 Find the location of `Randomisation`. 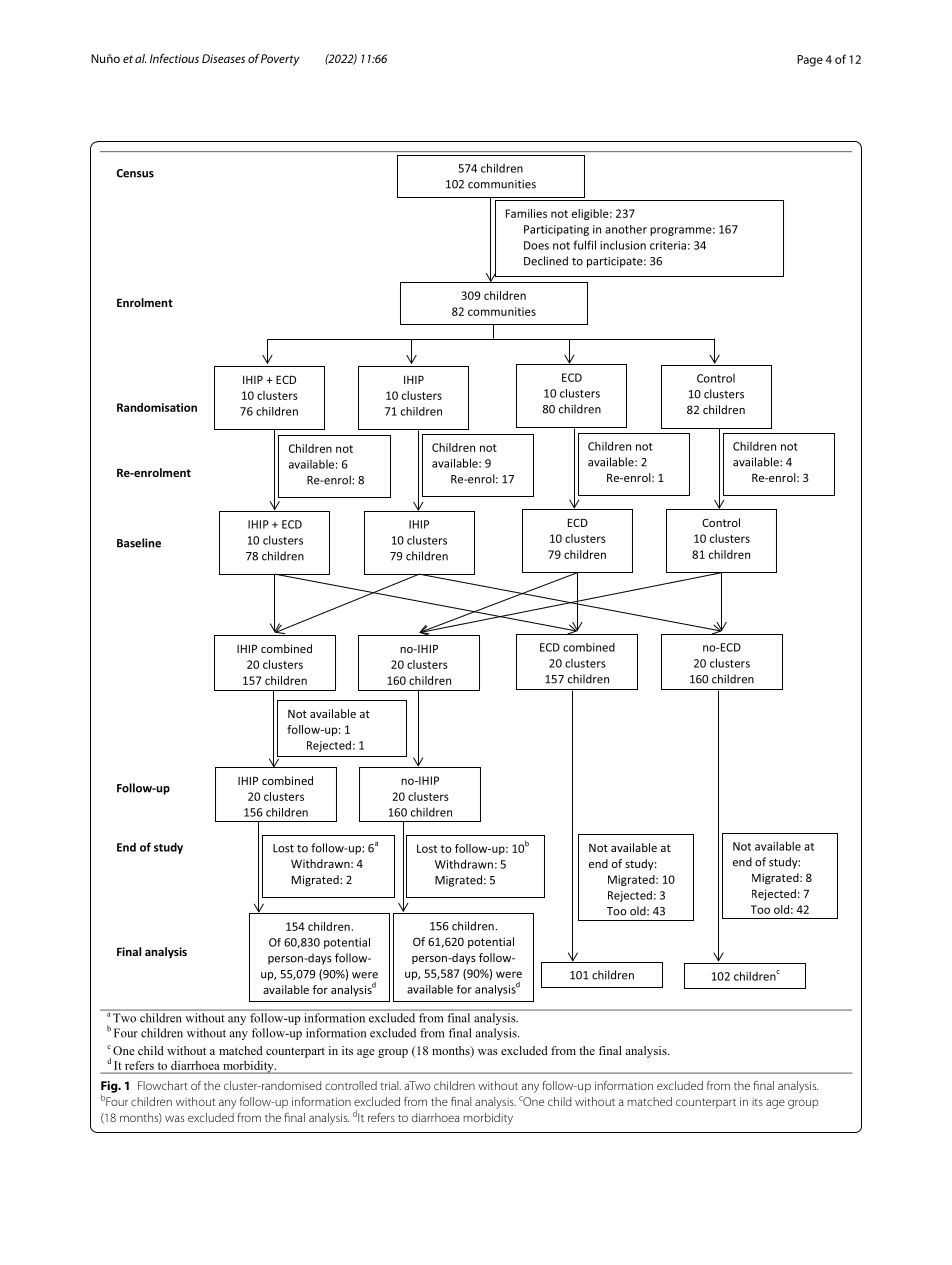

Randomisation is located at coordinates (157, 407).
